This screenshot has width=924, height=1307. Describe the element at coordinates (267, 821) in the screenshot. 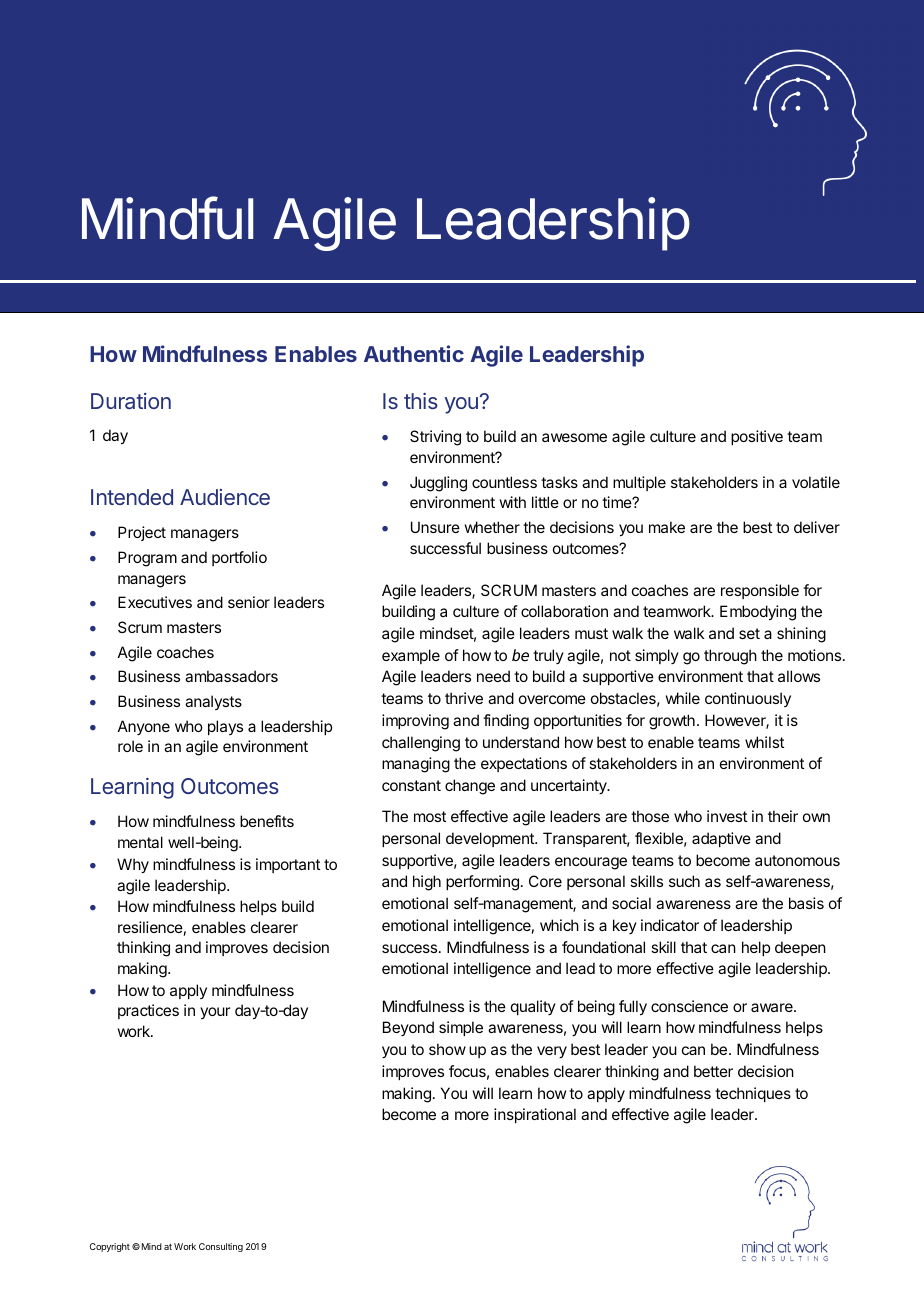

I see `benefits` at that location.
